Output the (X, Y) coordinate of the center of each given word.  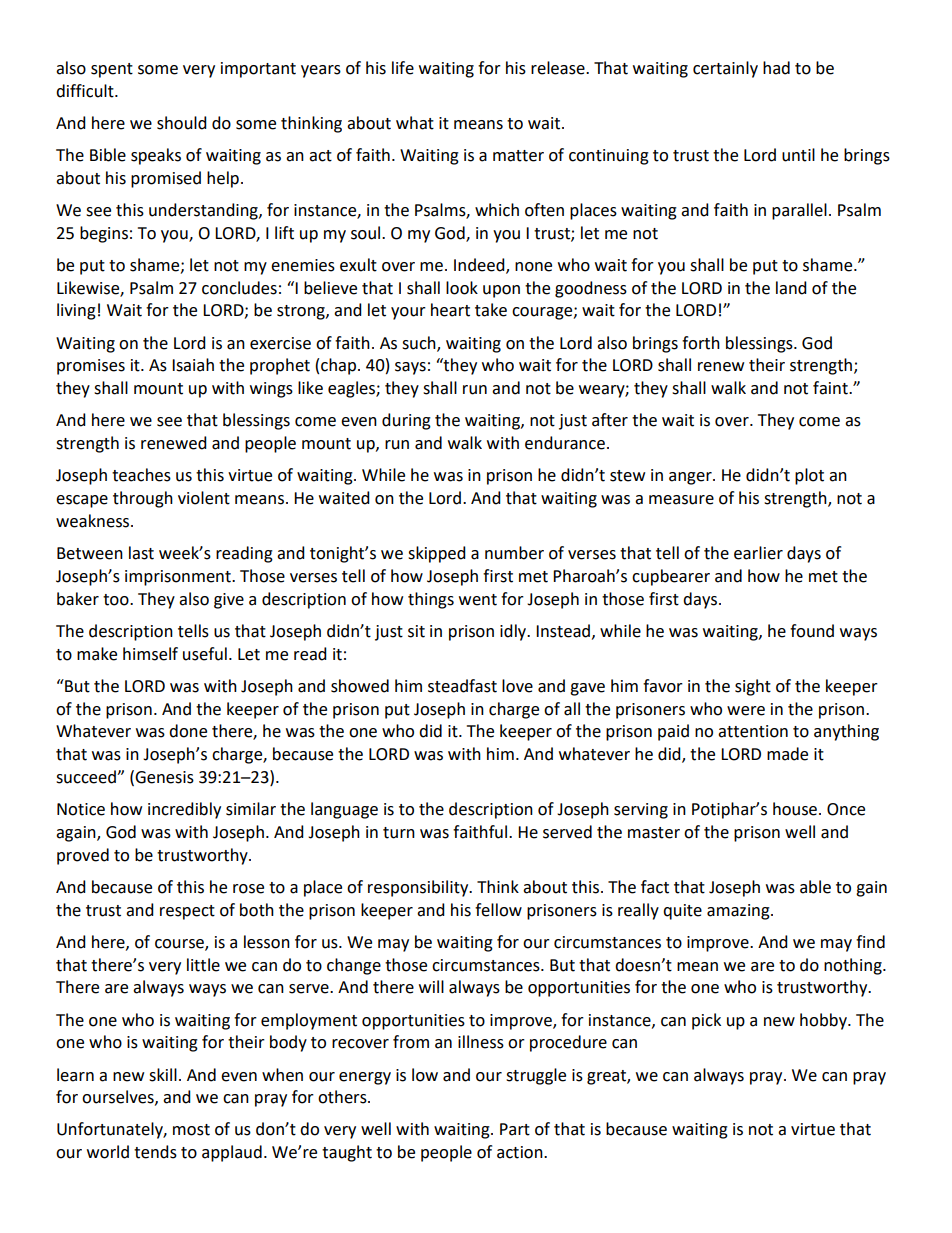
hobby (824, 1021)
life (403, 68)
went (478, 600)
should (182, 123)
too (117, 600)
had (776, 68)
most (191, 1130)
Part (515, 1129)
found (812, 631)
